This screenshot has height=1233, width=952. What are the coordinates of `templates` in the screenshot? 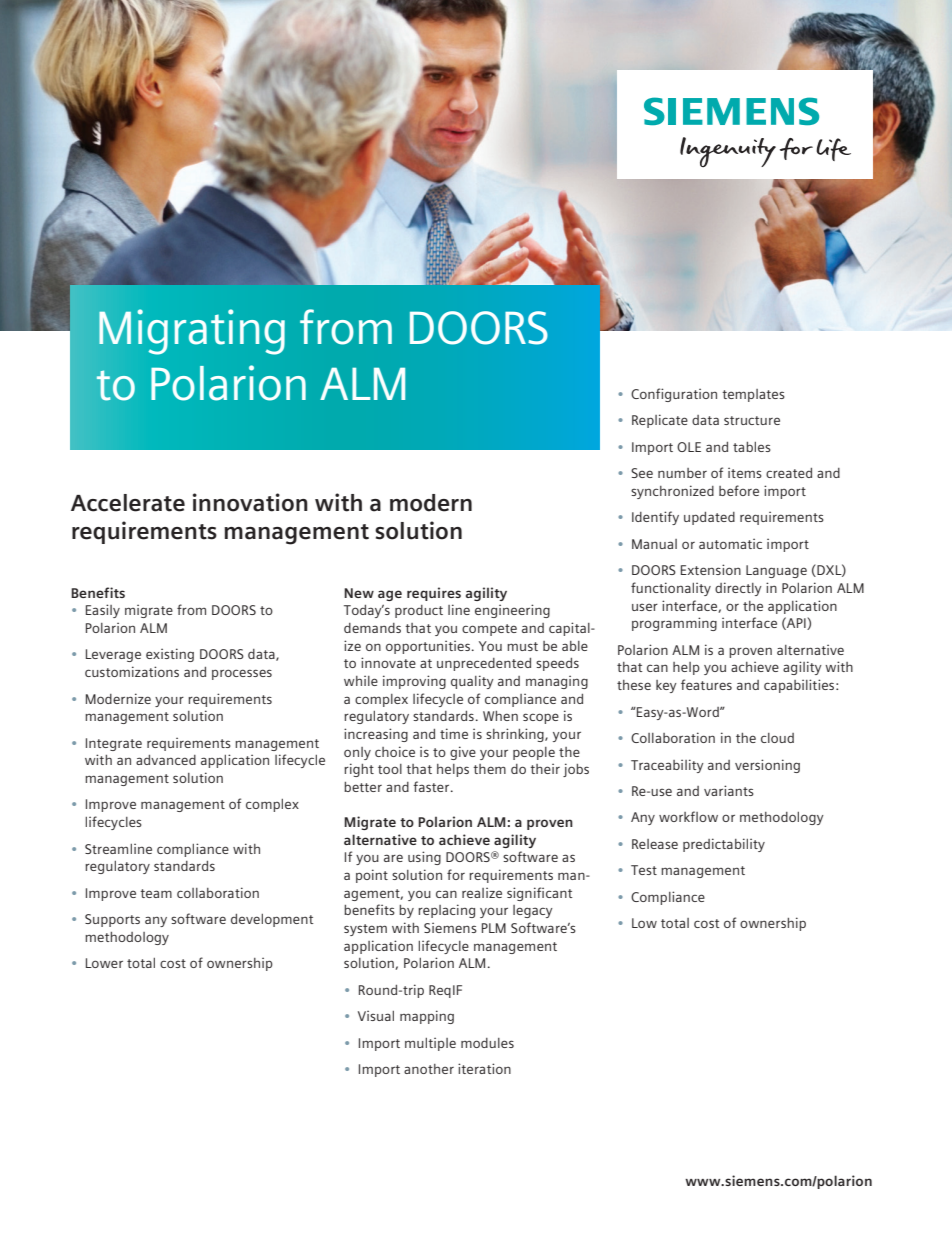 It's located at (753, 395).
